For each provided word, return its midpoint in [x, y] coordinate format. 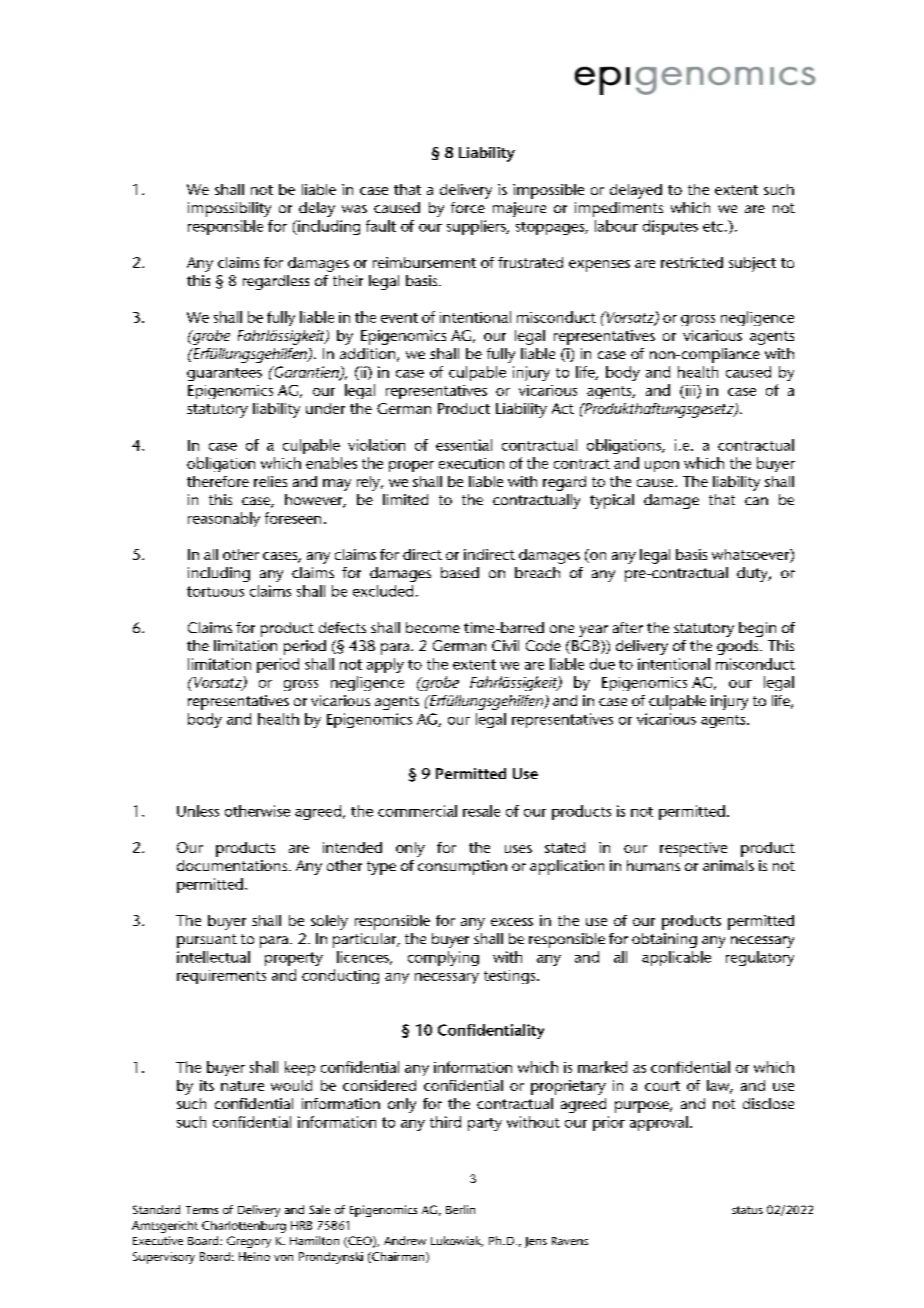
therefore [218, 481]
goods [739, 647]
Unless [198, 811]
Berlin [460, 1209]
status [747, 1210]
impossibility [229, 209]
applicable [676, 958]
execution [471, 463]
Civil [505, 645]
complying [443, 958]
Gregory [249, 1242]
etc [714, 226]
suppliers [477, 227]
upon [662, 466]
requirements [221, 977]
